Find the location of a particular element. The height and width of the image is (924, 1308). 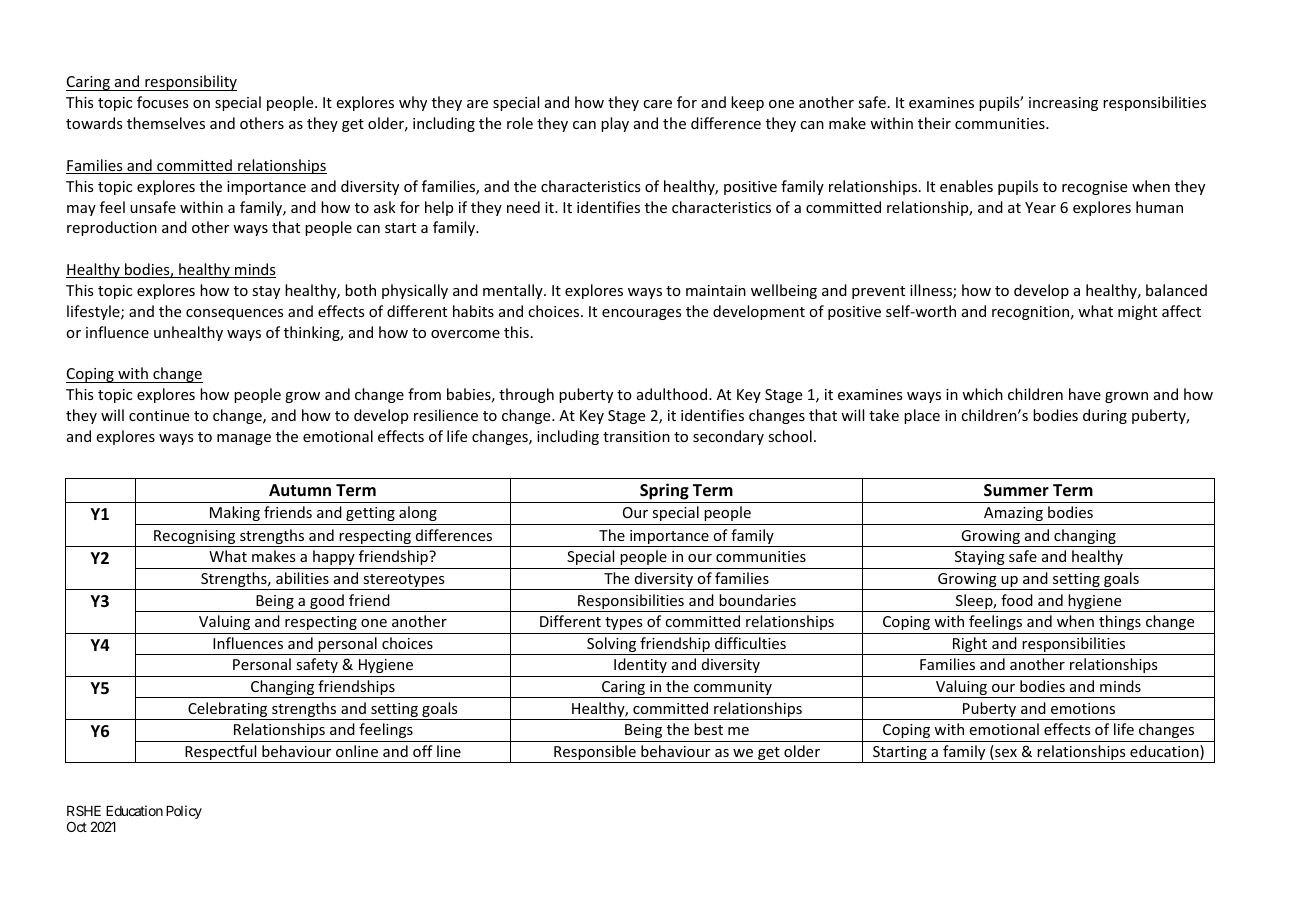

Policy is located at coordinates (184, 812).
